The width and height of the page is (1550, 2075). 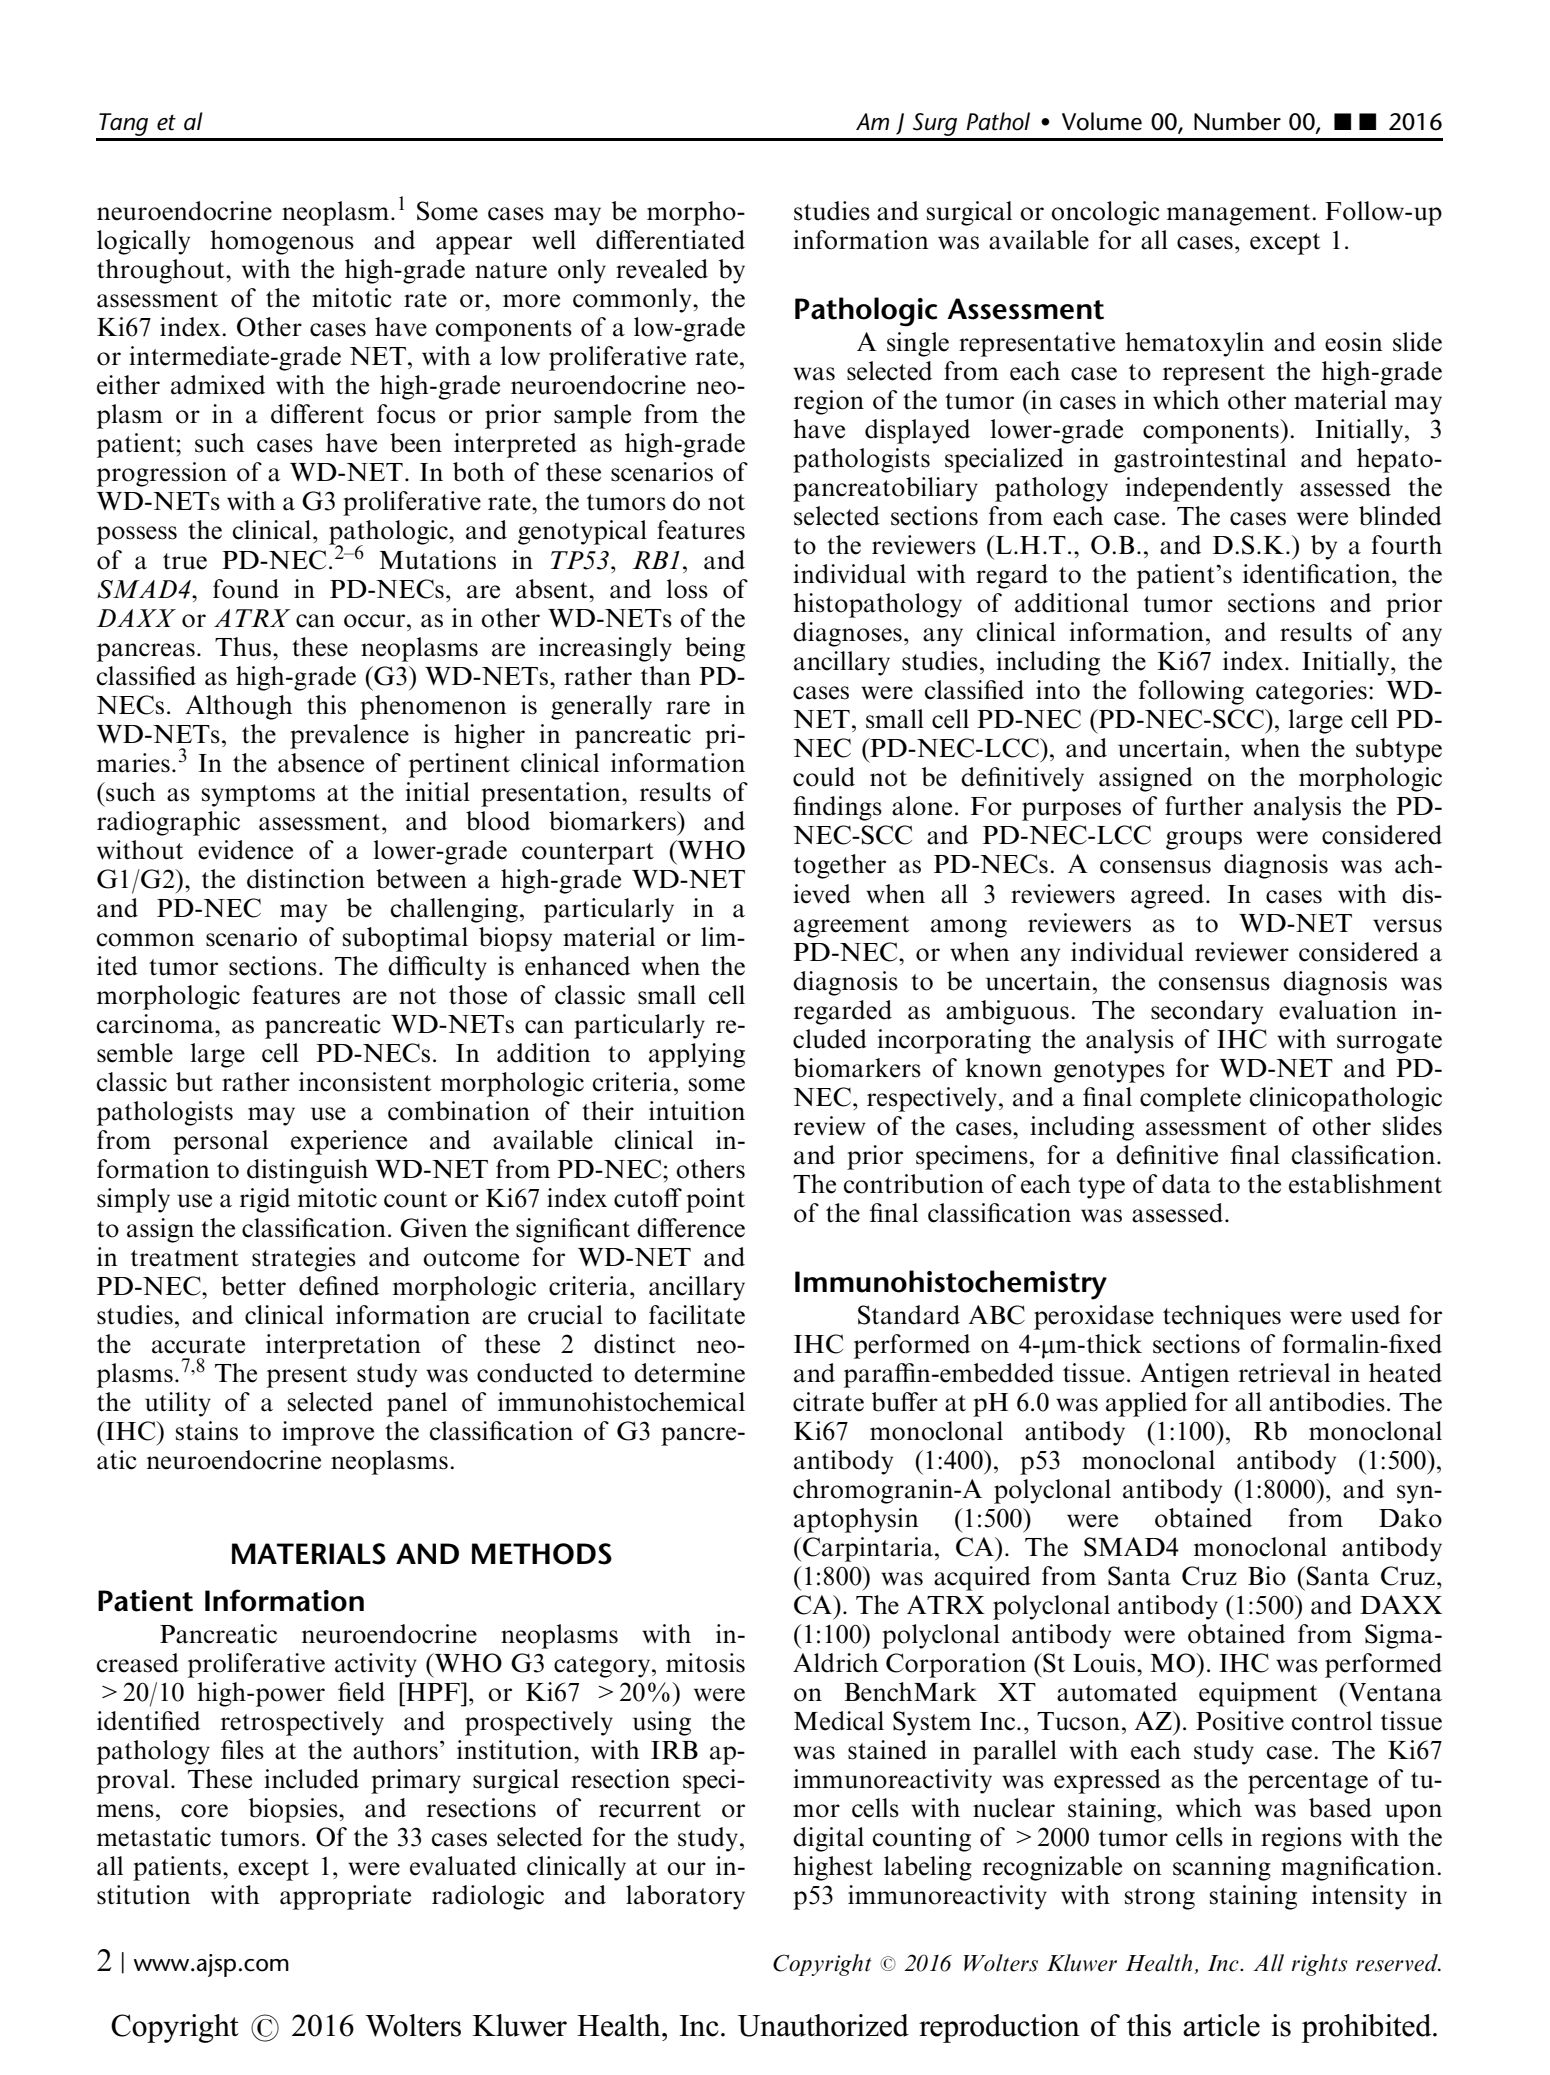 What do you see at coordinates (689, 1373) in the page?
I see `determine` at bounding box center [689, 1373].
